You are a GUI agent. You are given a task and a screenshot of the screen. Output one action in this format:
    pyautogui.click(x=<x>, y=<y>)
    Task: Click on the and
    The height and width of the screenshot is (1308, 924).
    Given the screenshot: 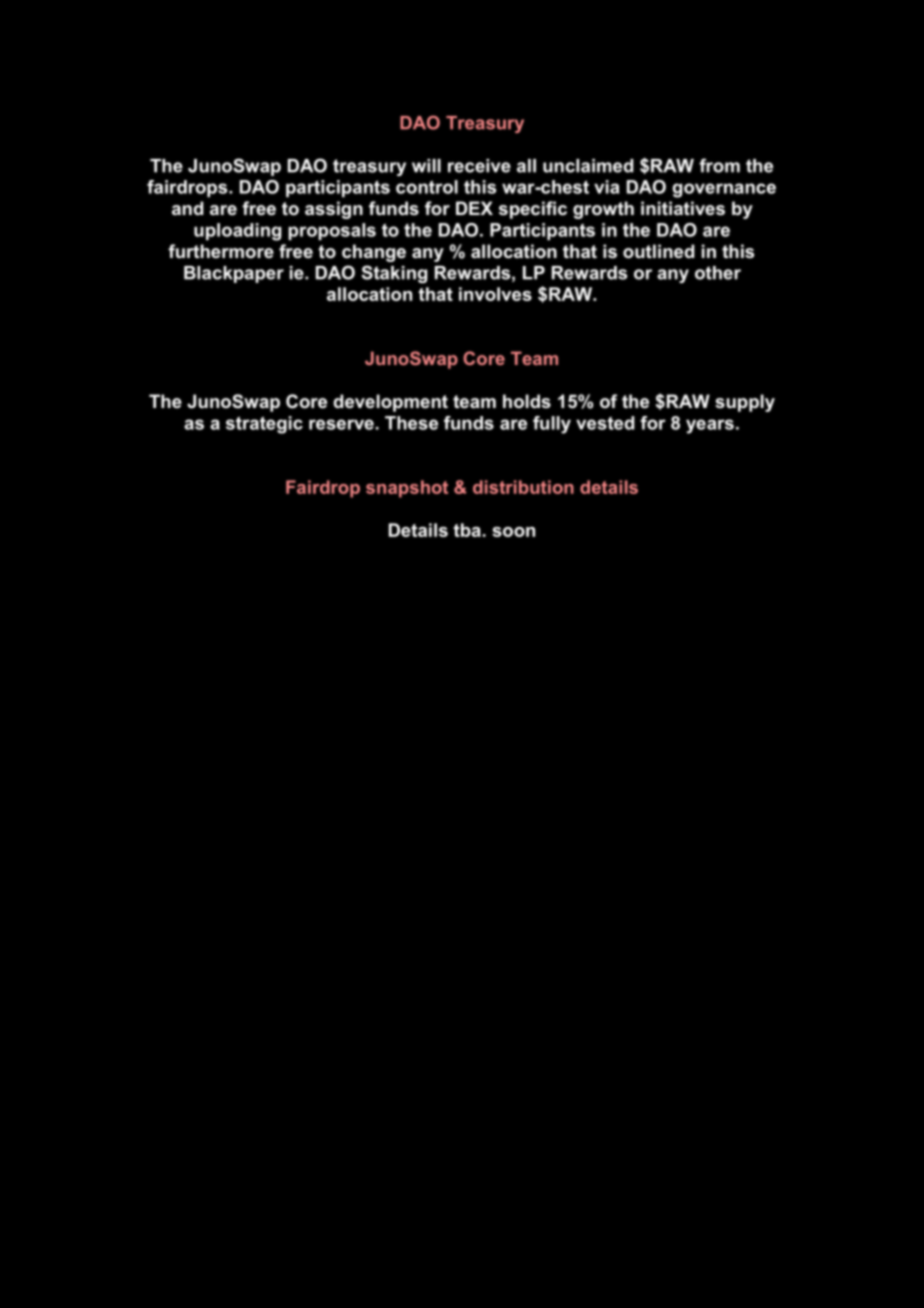 What is the action you would take?
    pyautogui.click(x=187, y=208)
